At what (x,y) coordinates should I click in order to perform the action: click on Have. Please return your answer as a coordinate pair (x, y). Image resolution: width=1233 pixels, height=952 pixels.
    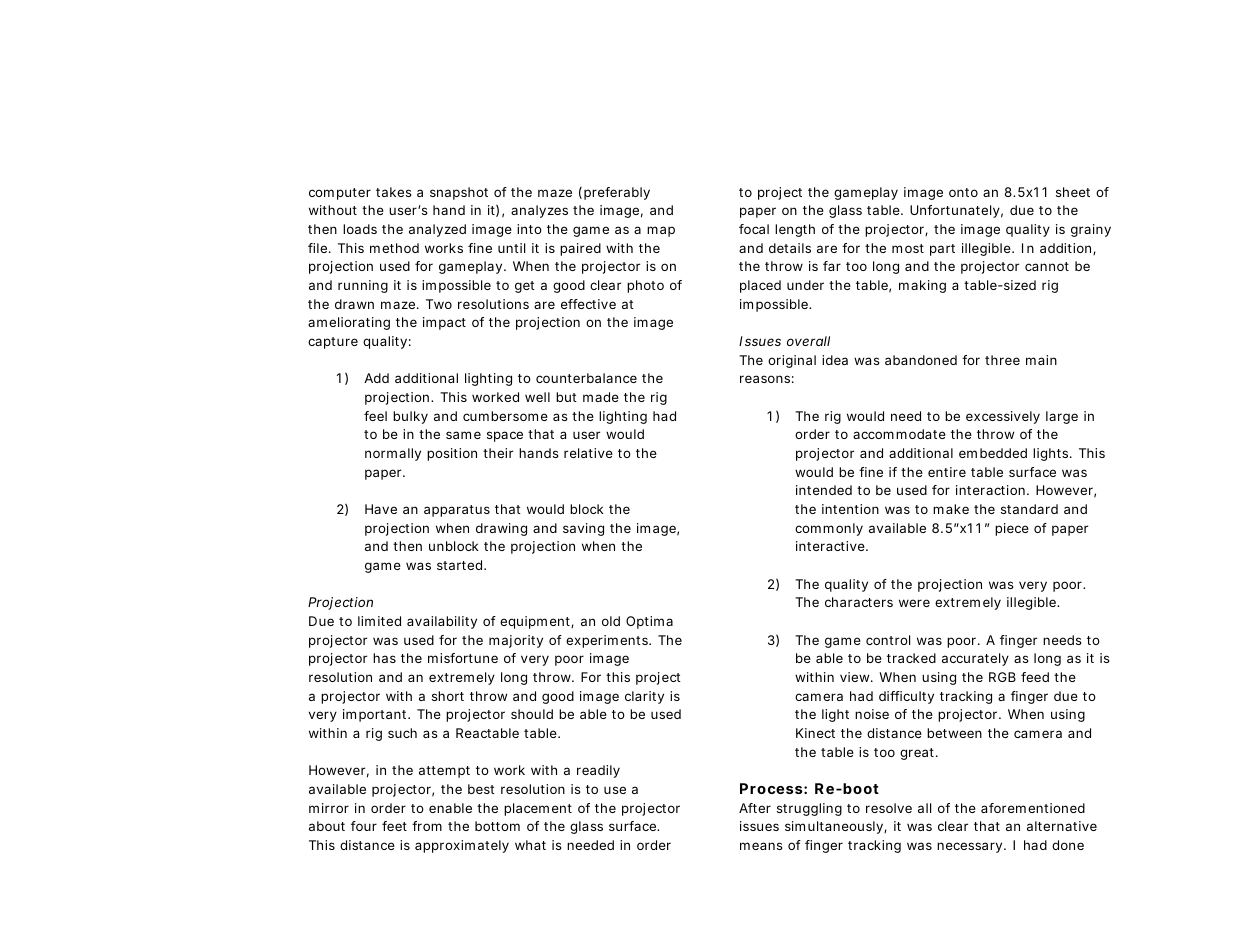
    Looking at the image, I should click on (381, 509).
